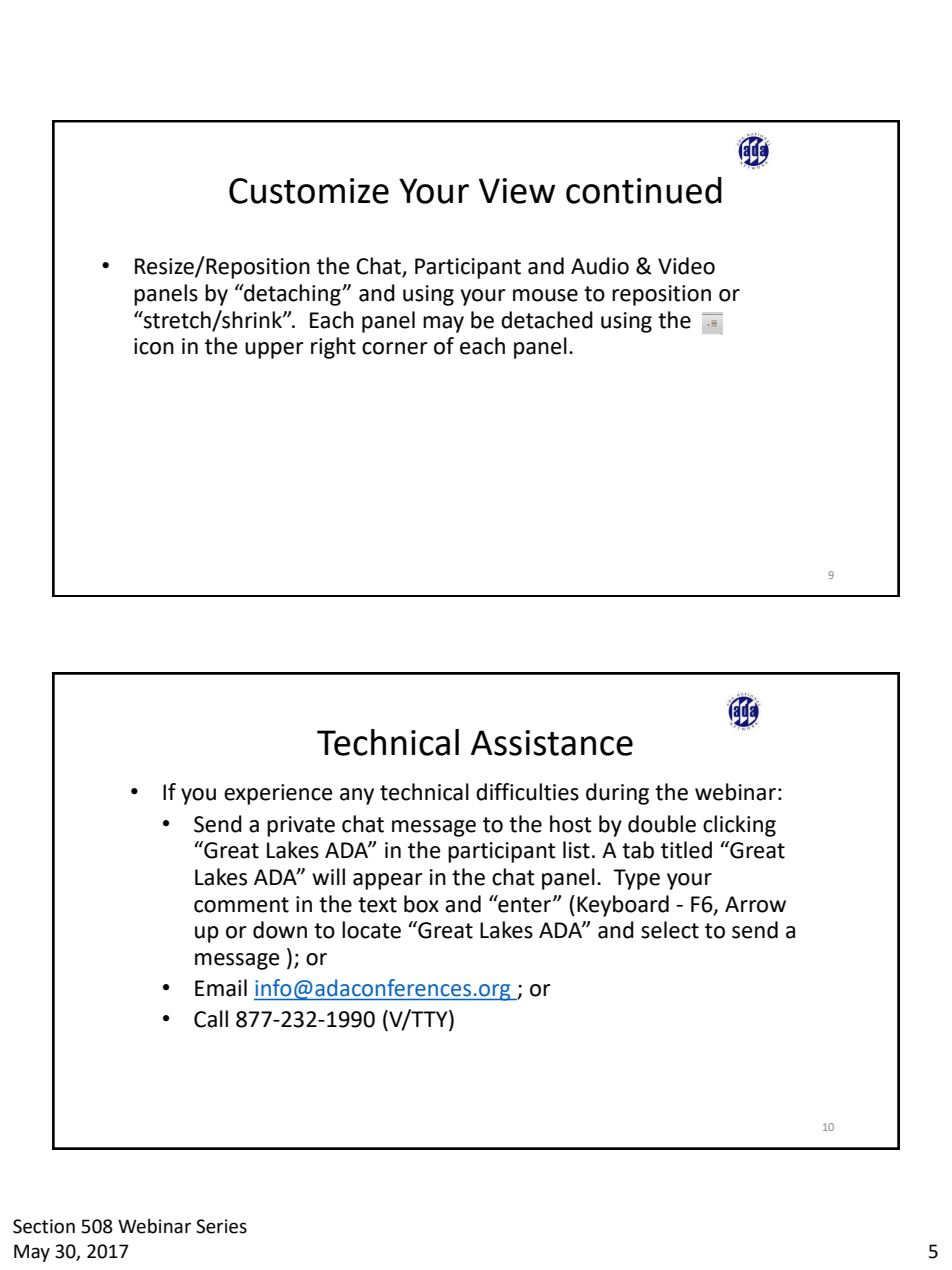 This page has height=1270, width=952. I want to click on Section, so click(44, 1226).
